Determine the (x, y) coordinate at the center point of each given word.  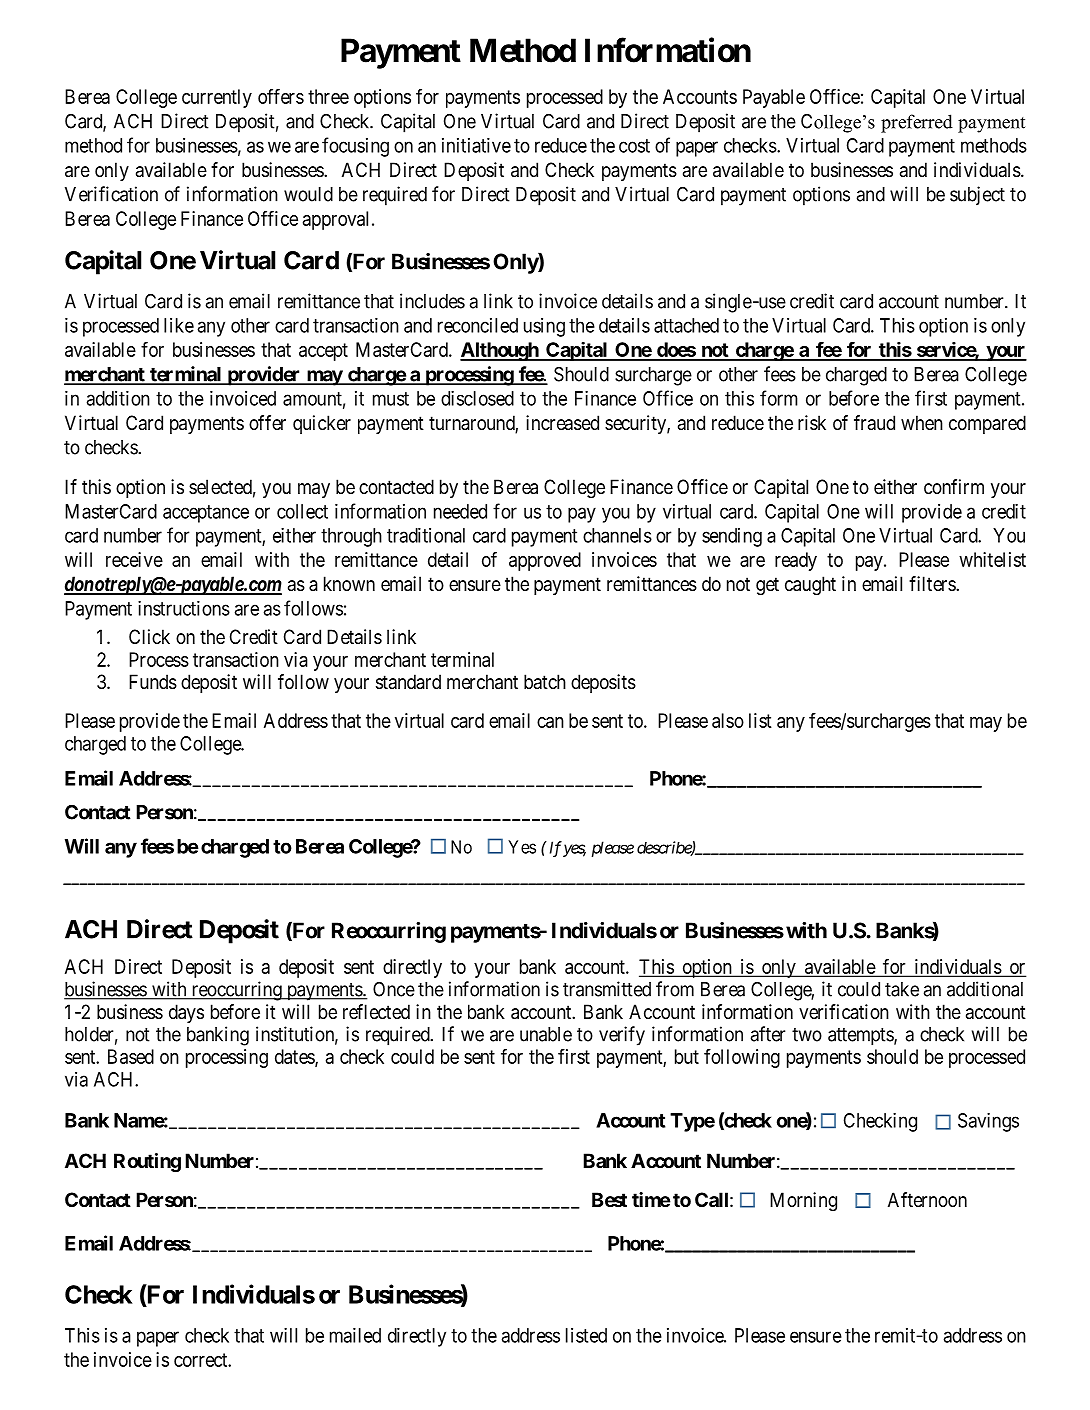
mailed (355, 1335)
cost (634, 146)
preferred (917, 123)
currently (217, 98)
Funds (153, 682)
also (728, 720)
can (550, 722)
